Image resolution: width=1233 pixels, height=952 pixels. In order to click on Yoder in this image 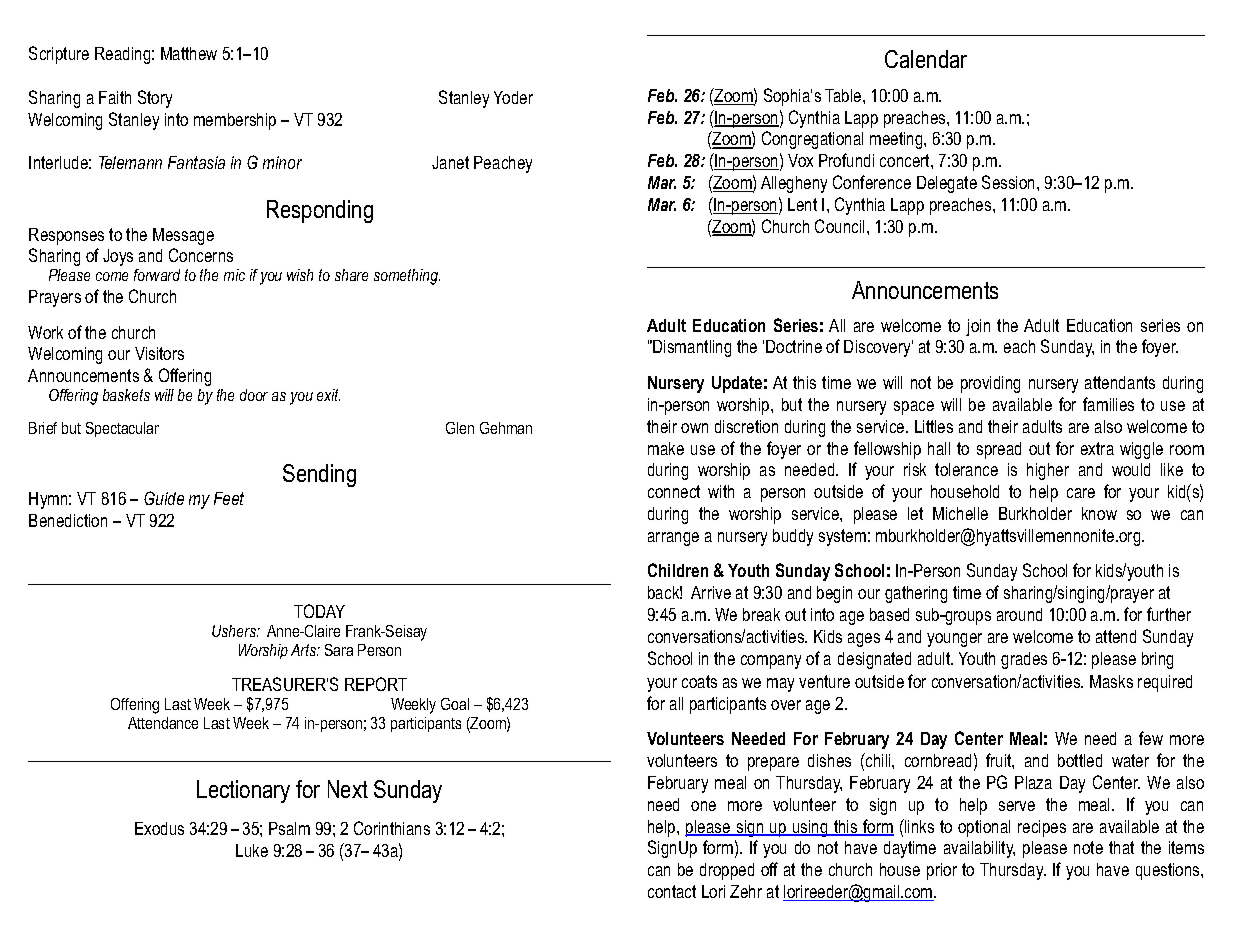, I will do `click(513, 97)`.
